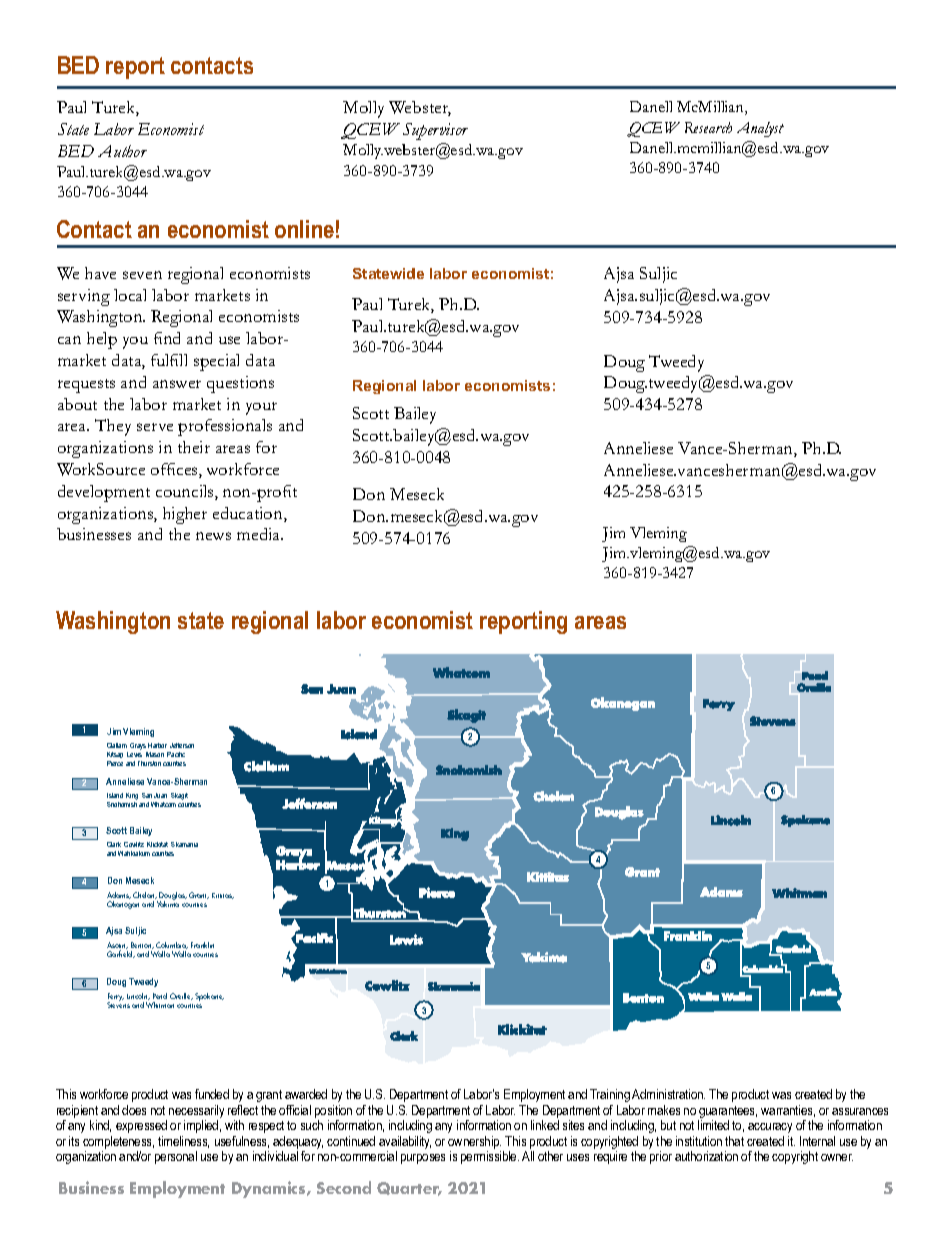 The width and height of the screenshot is (952, 1233). What do you see at coordinates (157, 745) in the screenshot?
I see `Harbor` at bounding box center [157, 745].
